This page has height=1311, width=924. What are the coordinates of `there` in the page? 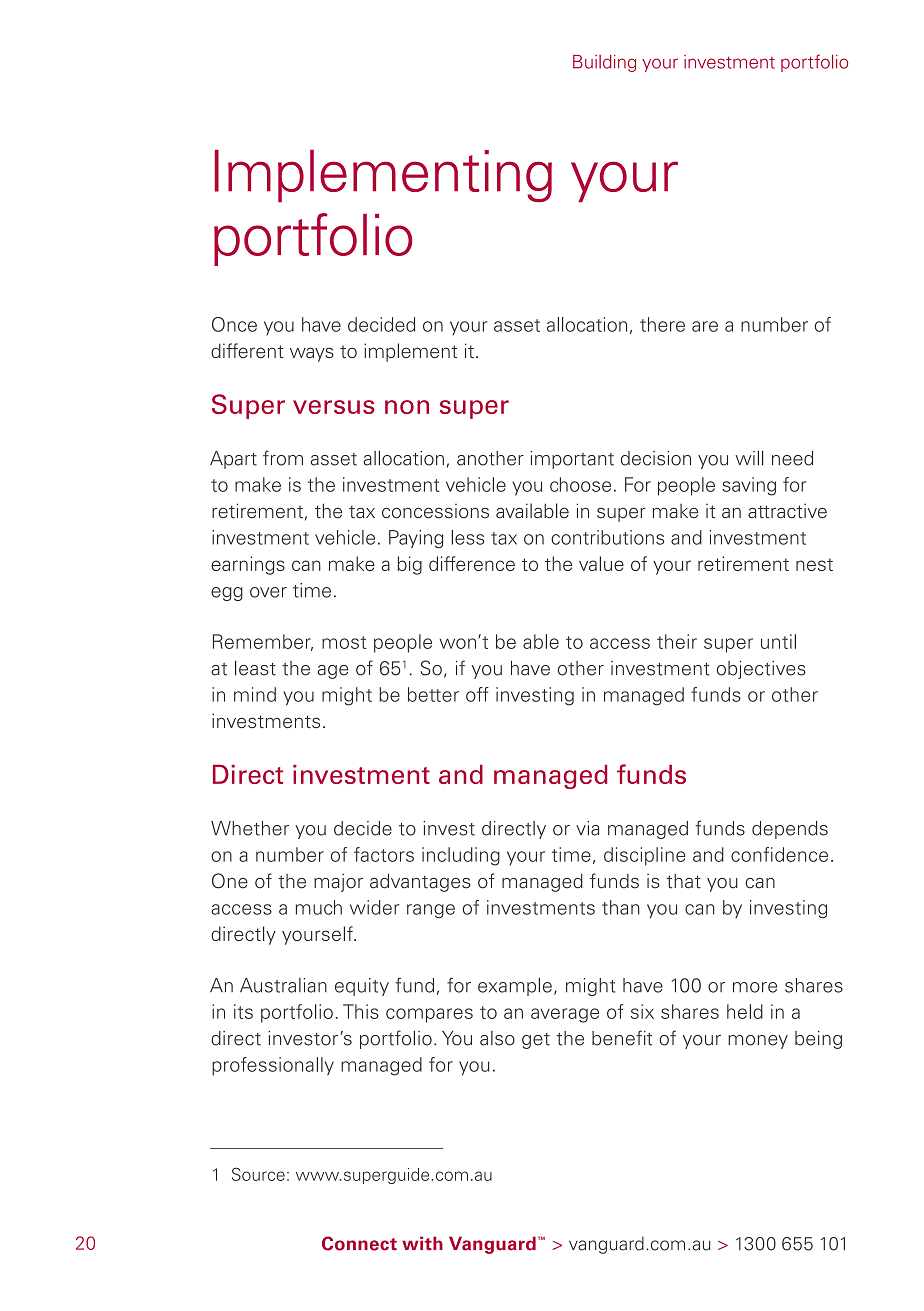 It's located at (662, 324).
